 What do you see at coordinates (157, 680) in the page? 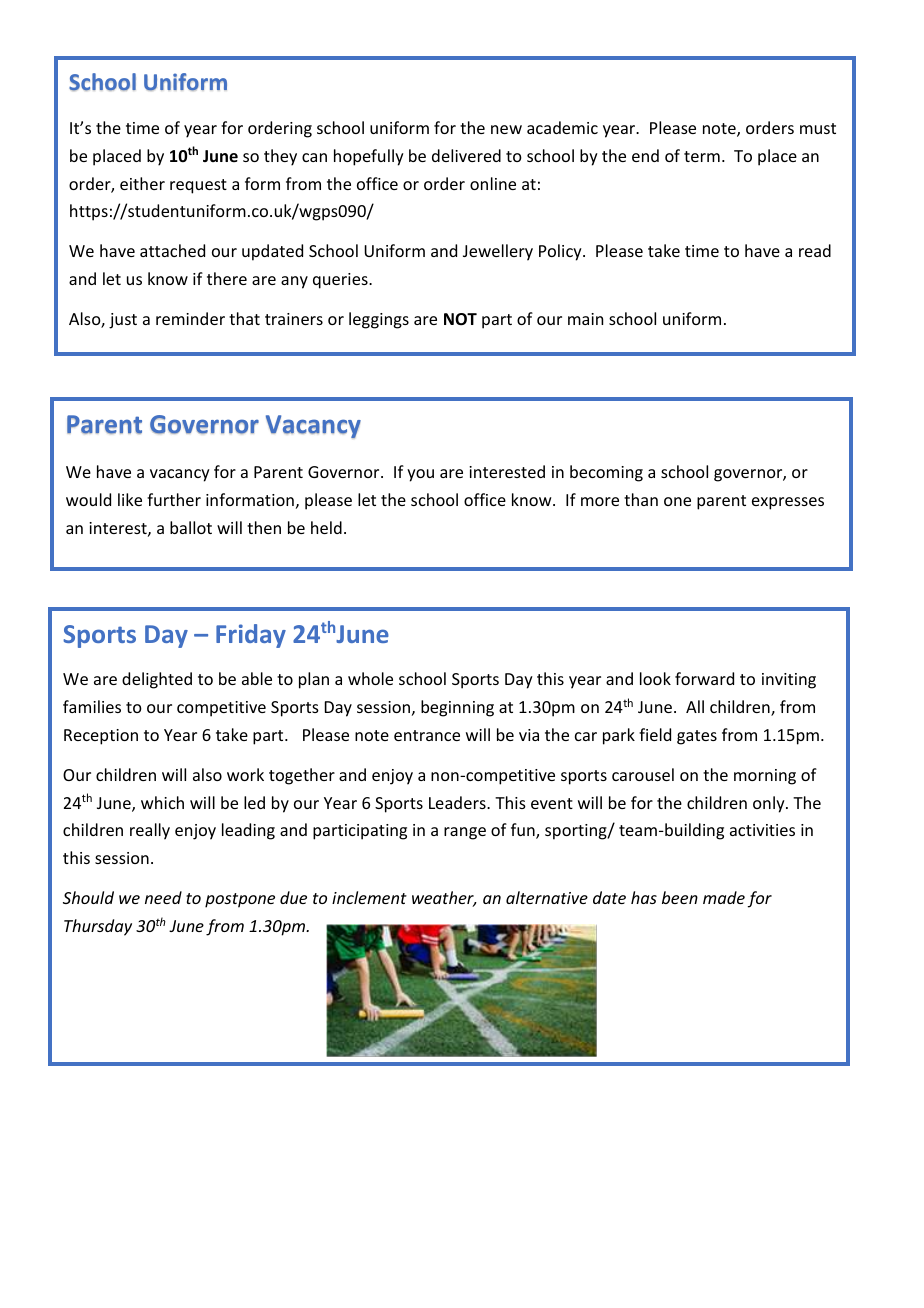
I see `delighted` at bounding box center [157, 680].
